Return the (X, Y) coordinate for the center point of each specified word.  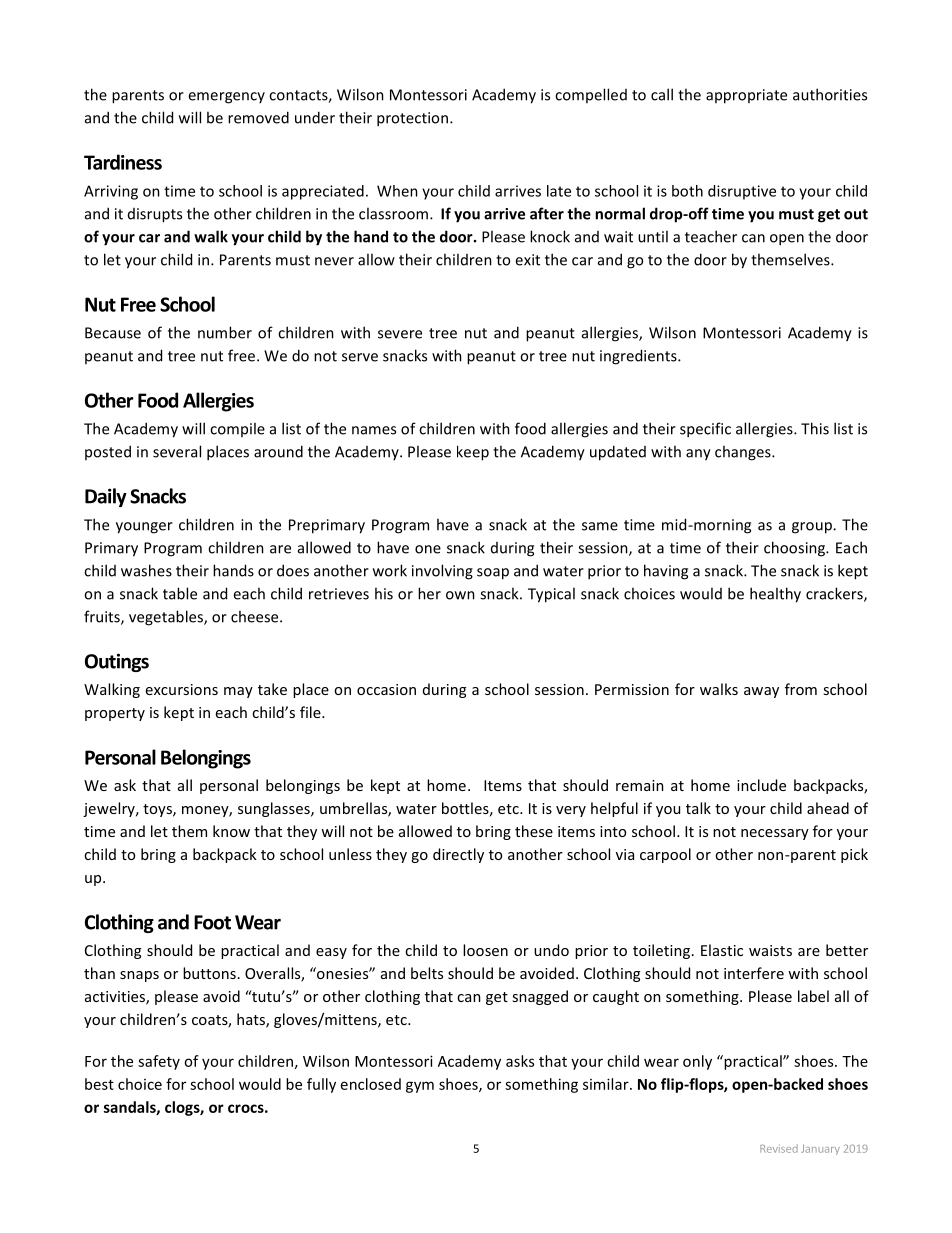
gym (420, 1087)
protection (412, 119)
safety (159, 1062)
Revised (779, 1148)
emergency (226, 98)
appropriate (746, 96)
